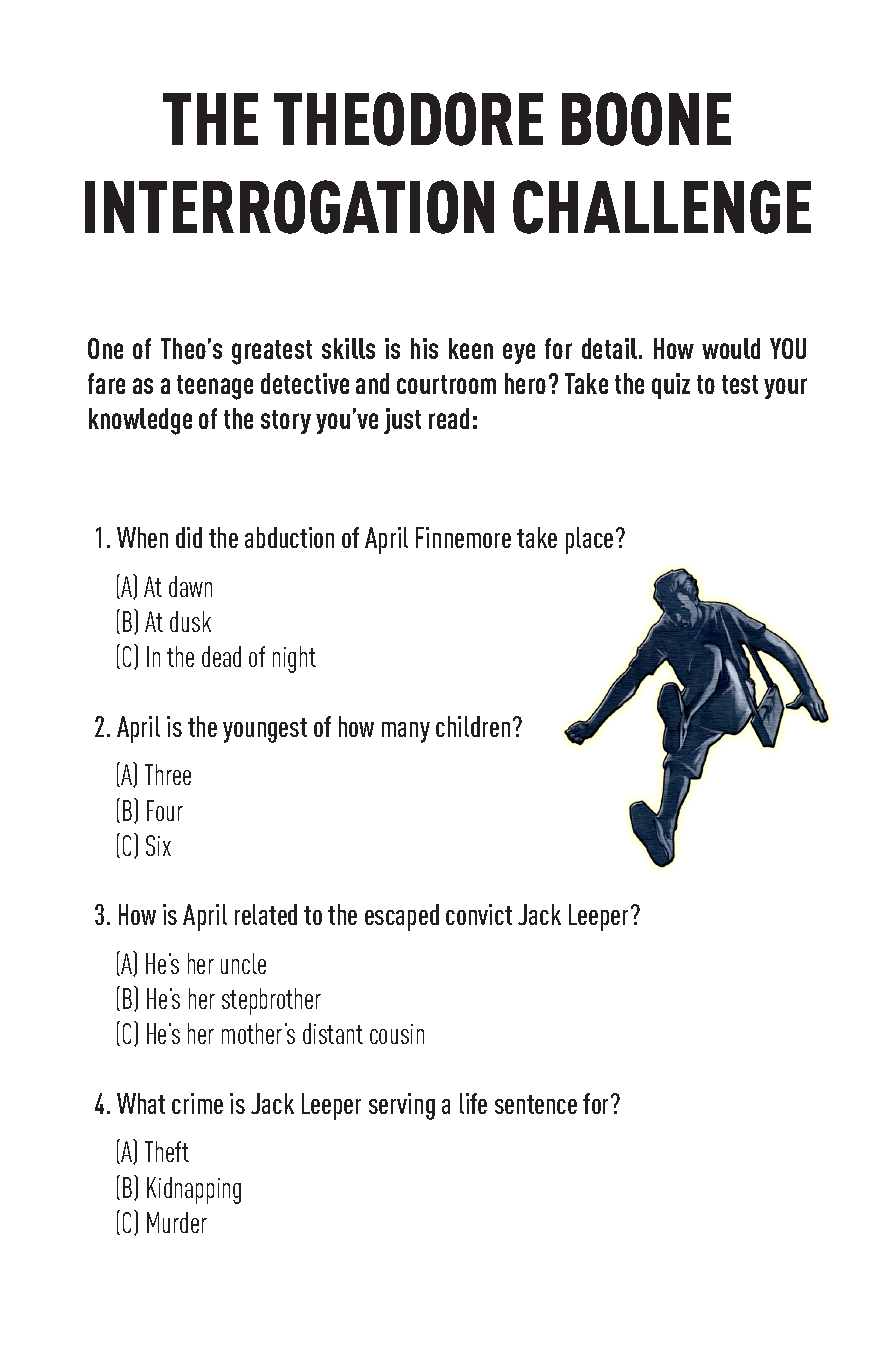  What do you see at coordinates (289, 207) in the document?
I see `INTERROGATION` at bounding box center [289, 207].
